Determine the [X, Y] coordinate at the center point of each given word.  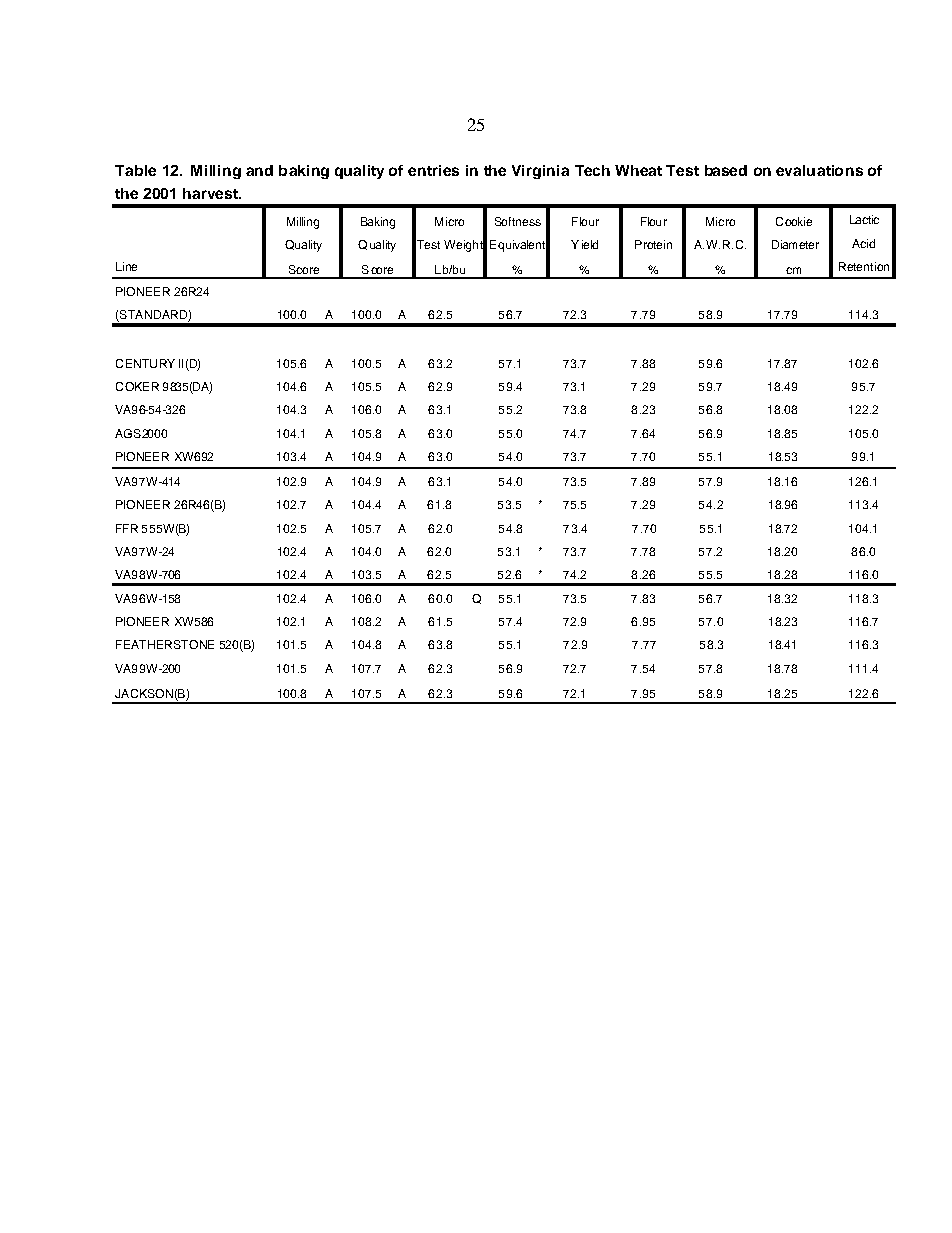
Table [135, 170]
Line [126, 266]
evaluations [819, 170]
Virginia [540, 172]
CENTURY [145, 363]
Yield [584, 244]
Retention [864, 266]
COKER [137, 386]
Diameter [795, 244]
